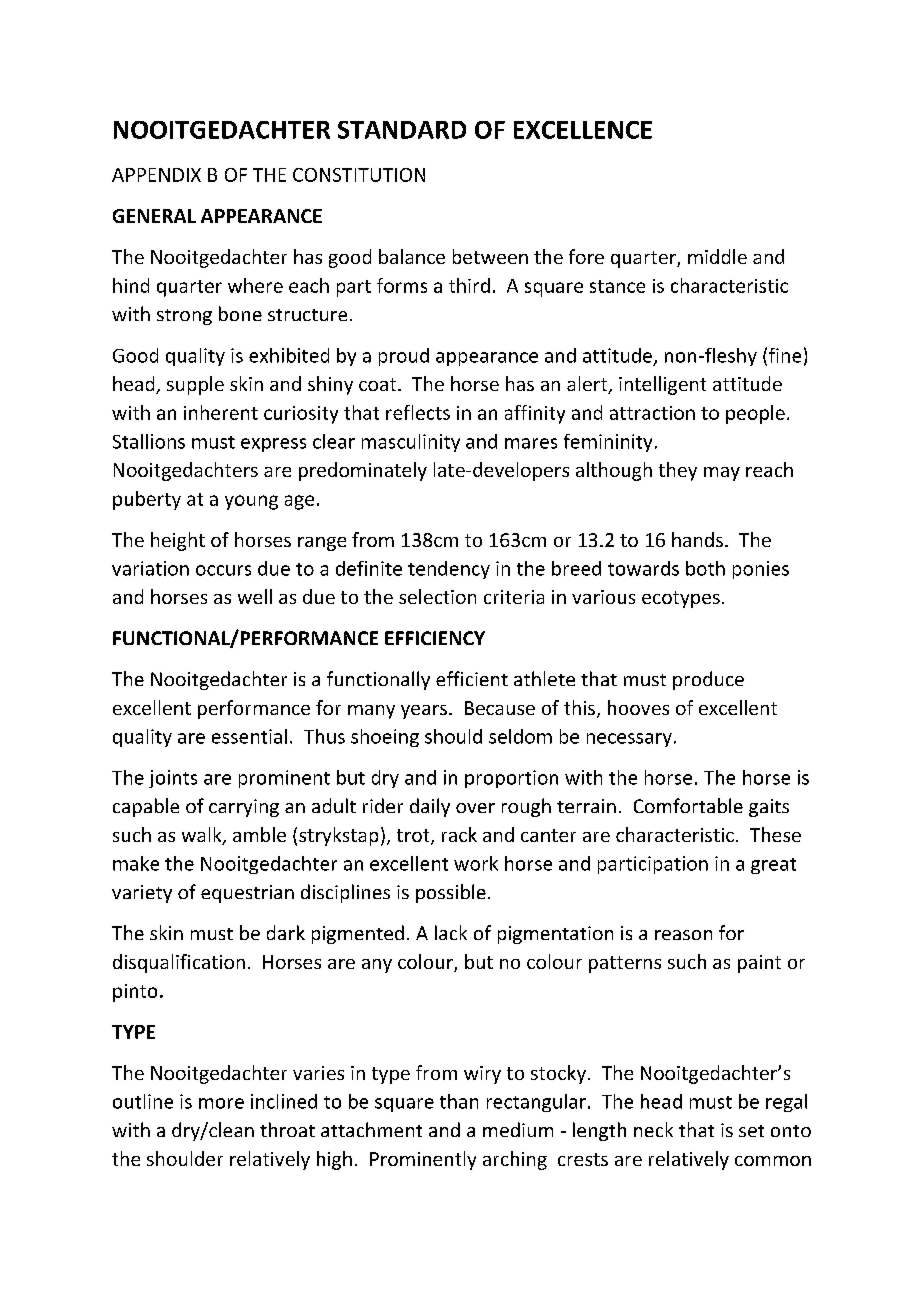 The height and width of the screenshot is (1308, 924). I want to click on than, so click(459, 1101).
